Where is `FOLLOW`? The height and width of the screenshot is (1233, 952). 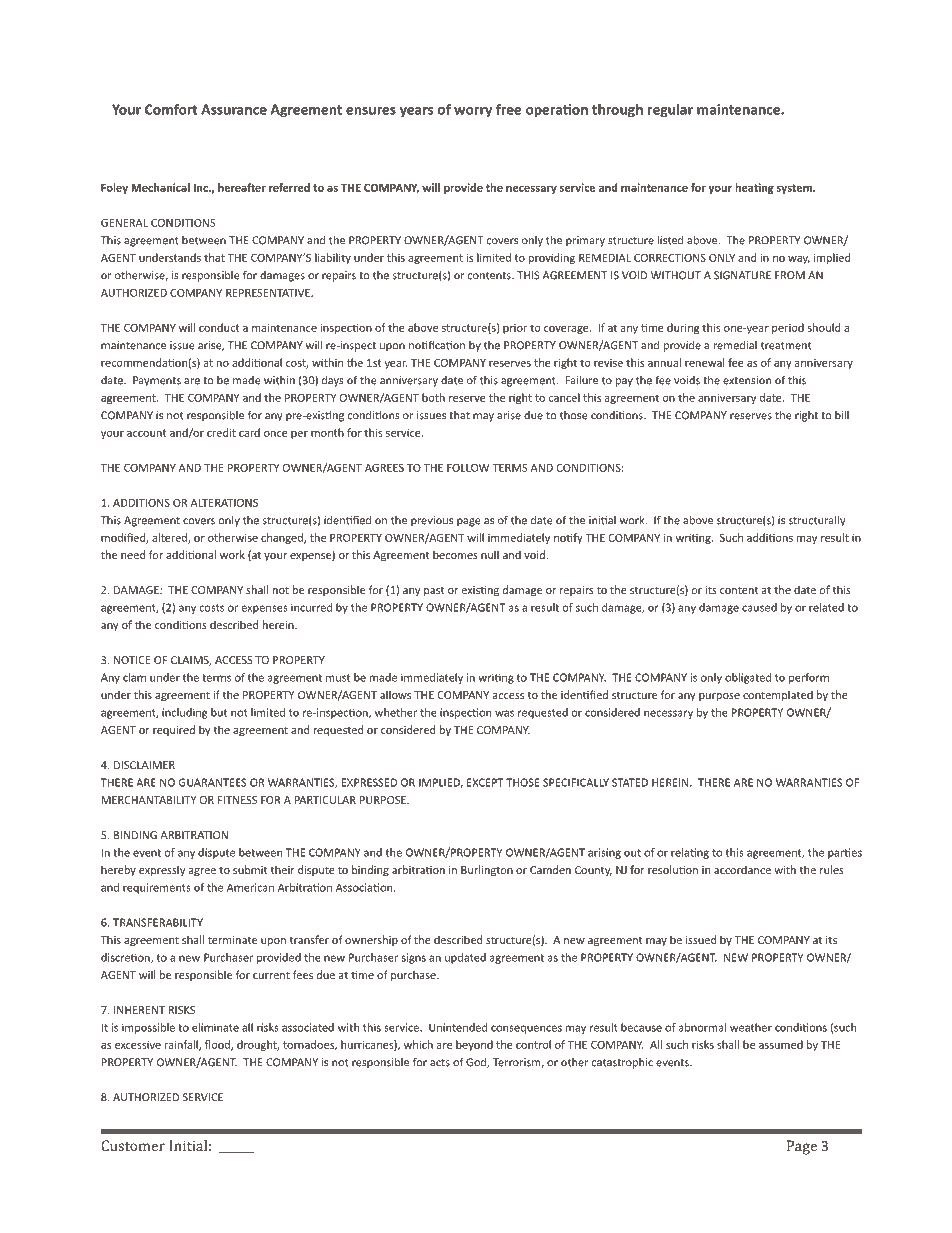
FOLLOW is located at coordinates (468, 467).
